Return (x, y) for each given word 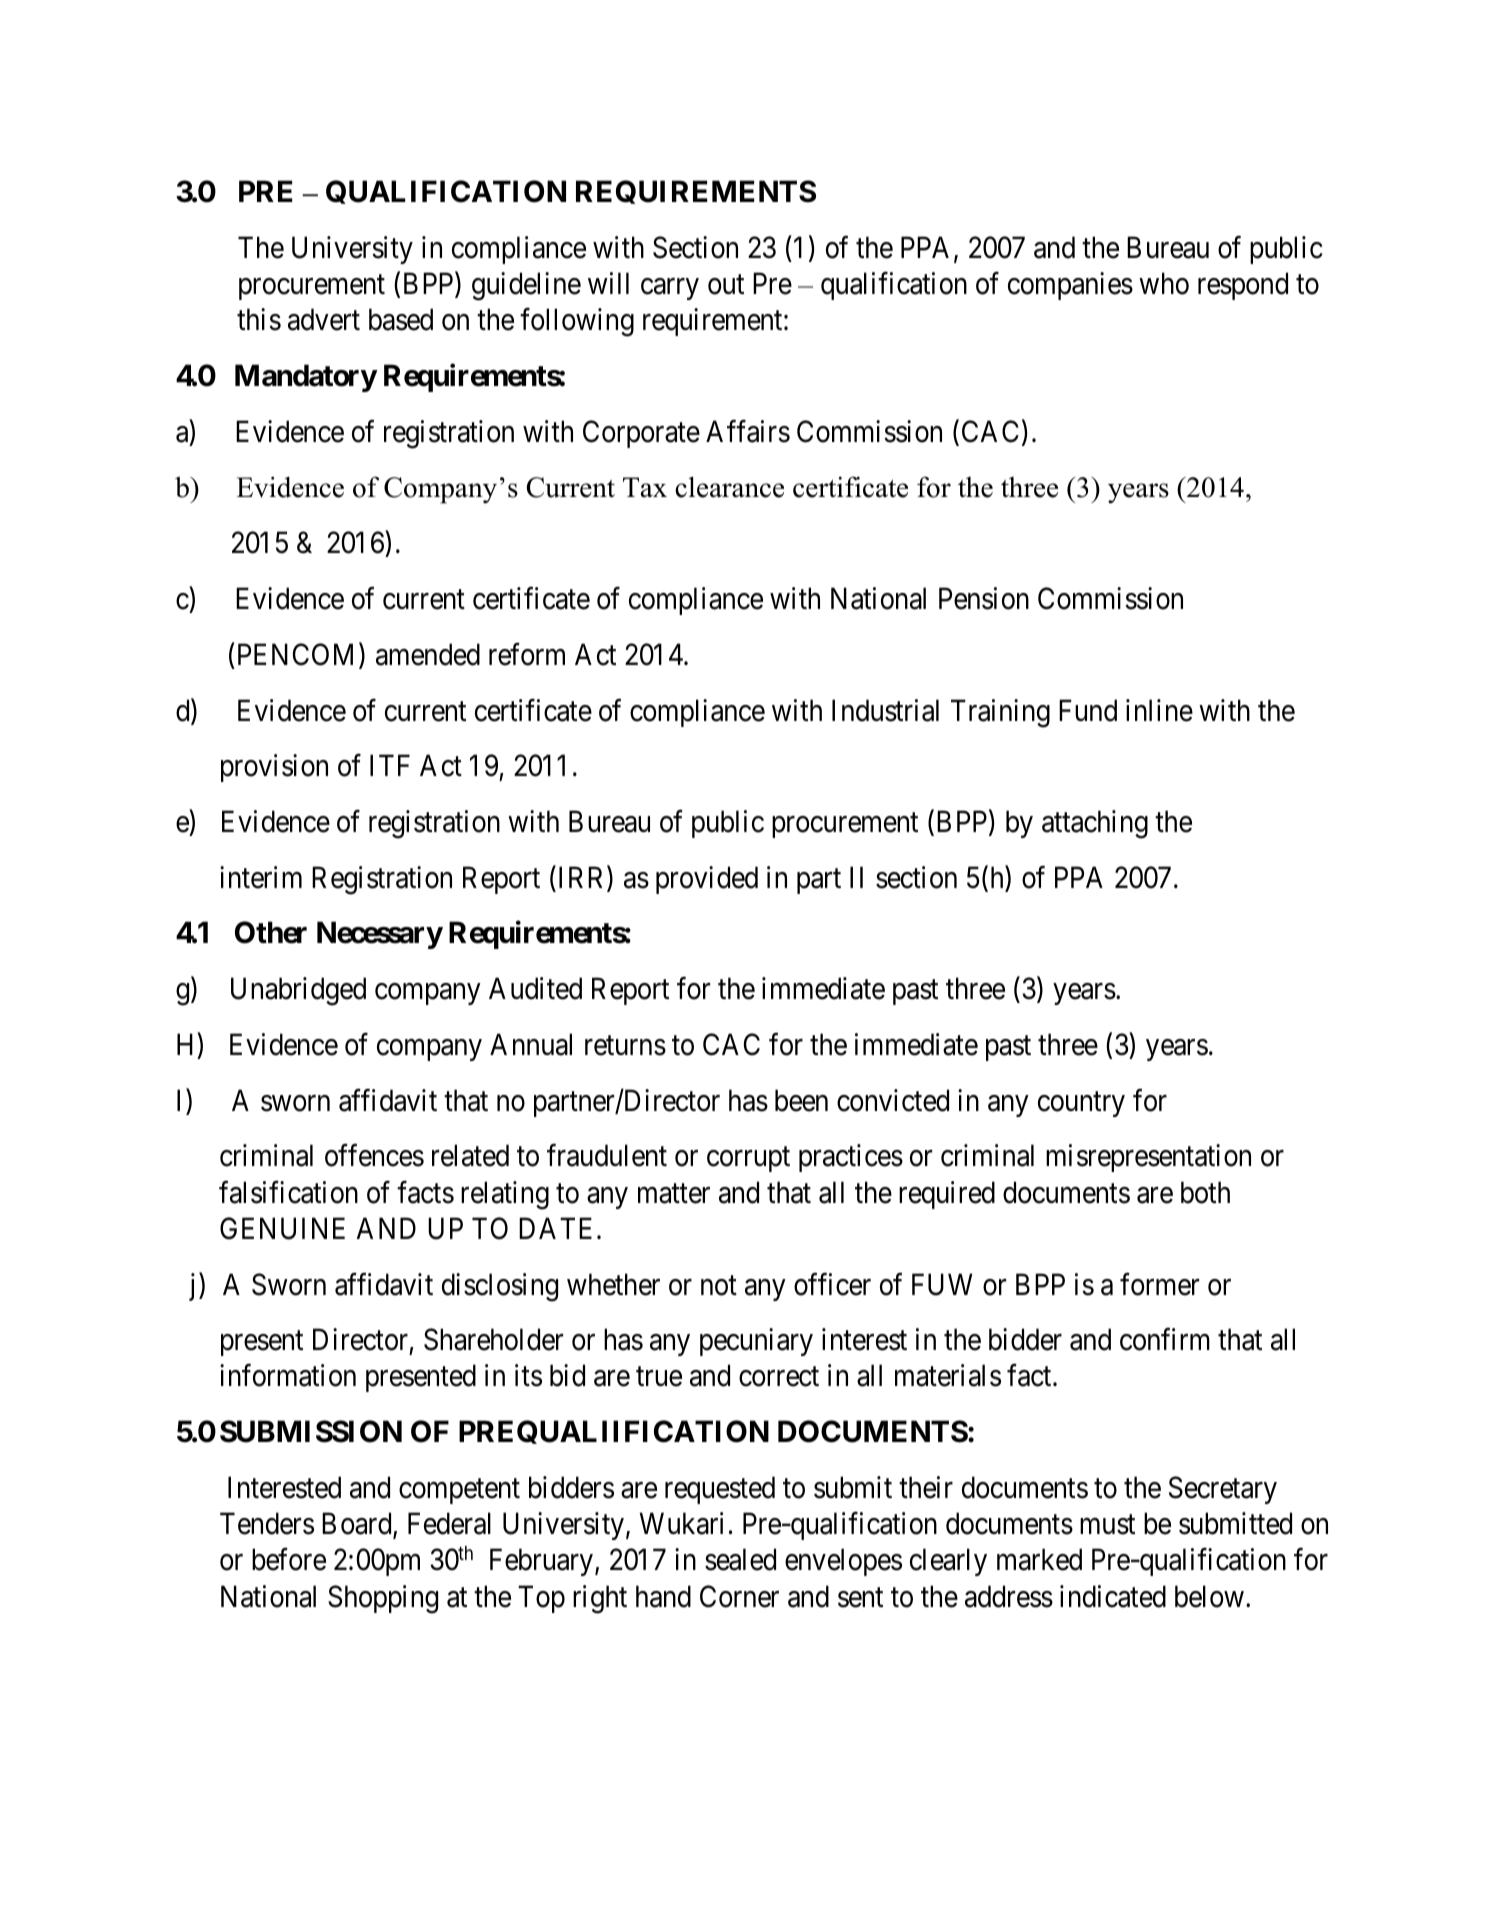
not (719, 1286)
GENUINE (282, 1228)
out (726, 285)
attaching (1095, 824)
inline (1159, 710)
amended (428, 654)
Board (358, 1524)
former (1159, 1284)
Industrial (885, 710)
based (401, 319)
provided (707, 880)
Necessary (380, 935)
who (1164, 283)
